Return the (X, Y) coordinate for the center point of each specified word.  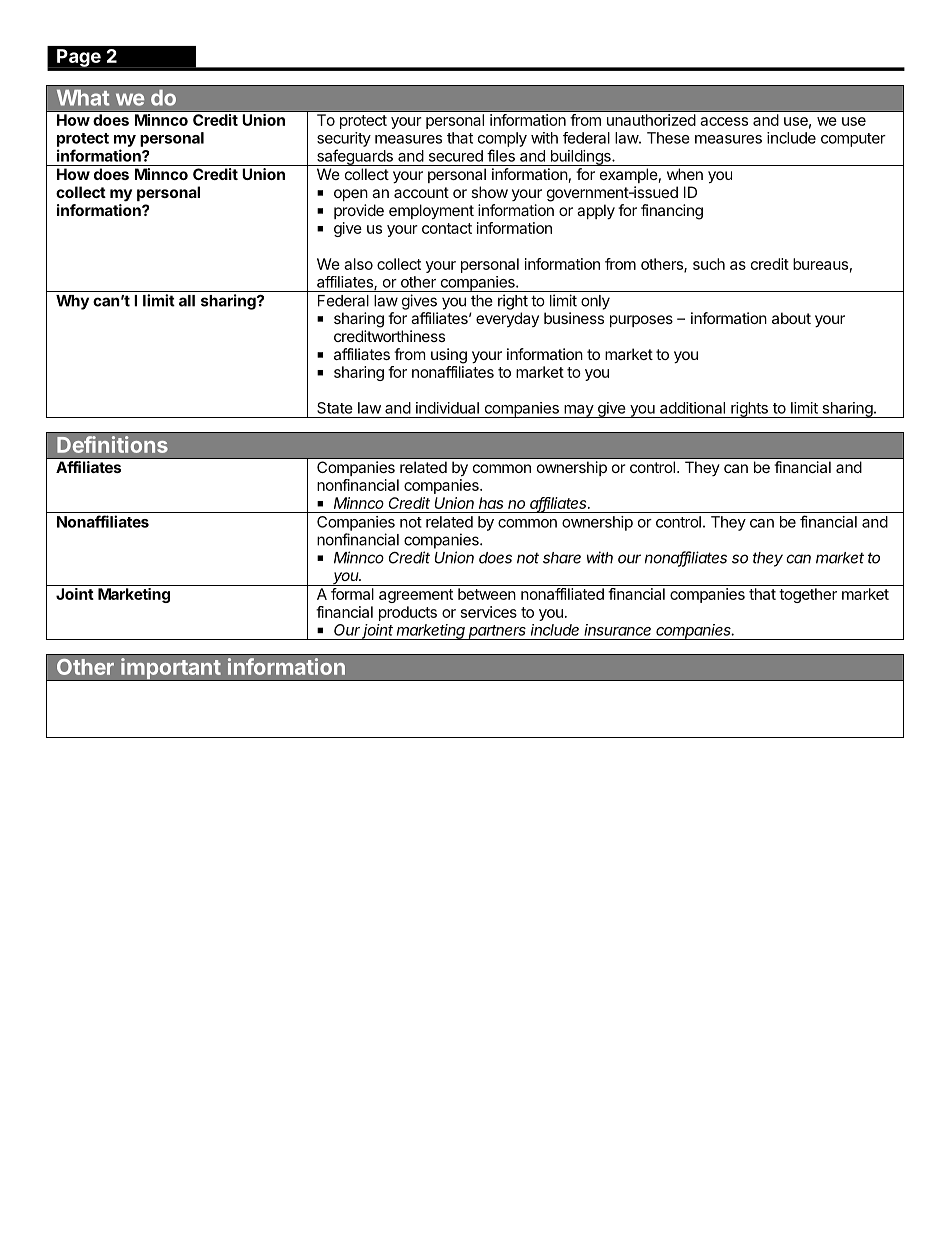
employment (431, 212)
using (449, 356)
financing (672, 212)
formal (352, 594)
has (491, 503)
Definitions (112, 444)
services (489, 612)
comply (502, 139)
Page (79, 58)
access (724, 121)
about (791, 318)
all (187, 301)
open (351, 195)
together (808, 595)
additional (692, 408)
